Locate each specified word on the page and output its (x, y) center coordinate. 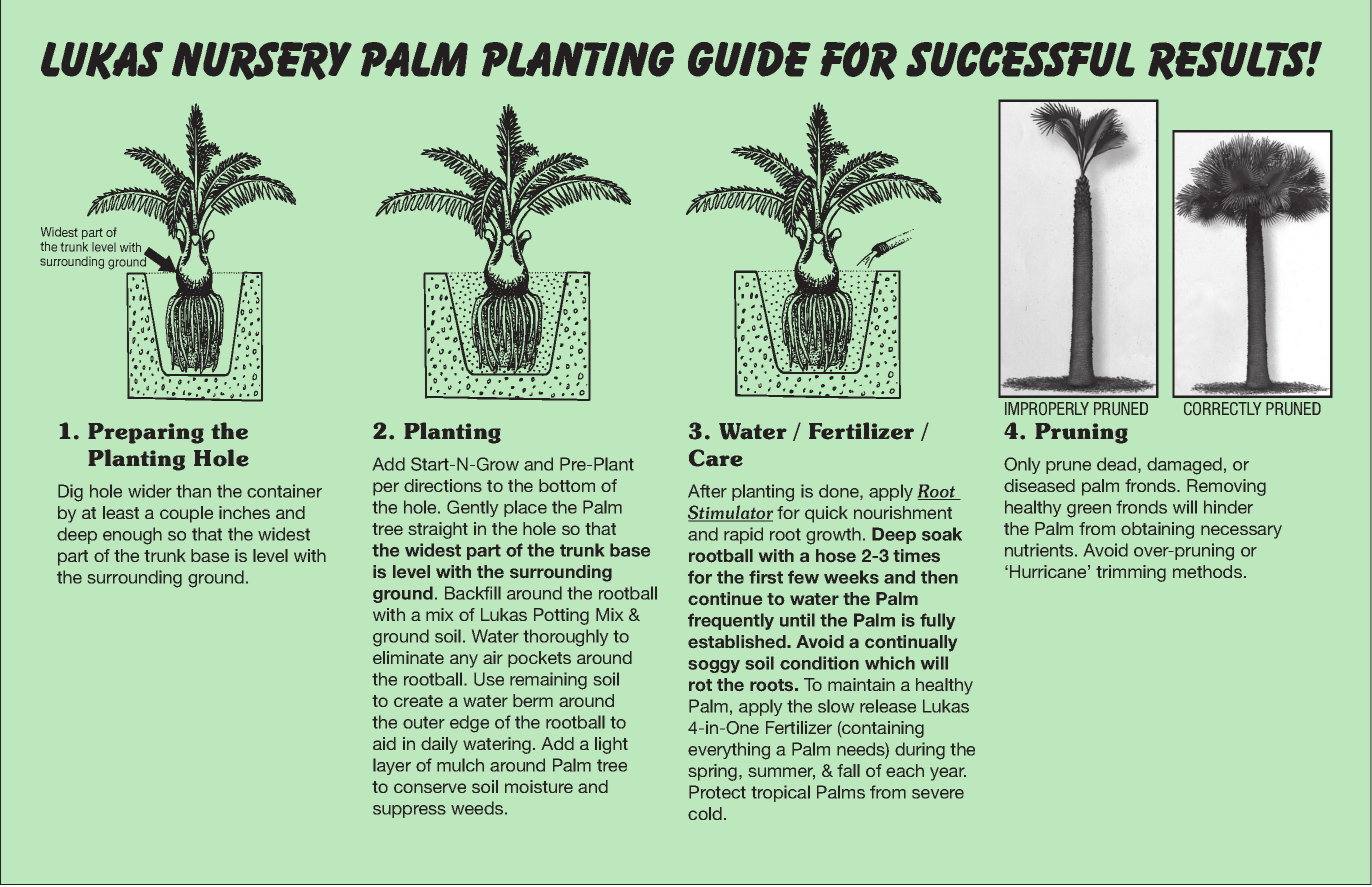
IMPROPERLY (1047, 408)
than (193, 491)
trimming (1131, 573)
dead (1118, 465)
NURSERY (262, 61)
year (948, 774)
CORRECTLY (1222, 408)
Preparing (146, 433)
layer (392, 766)
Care (716, 458)
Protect (717, 792)
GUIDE (749, 59)
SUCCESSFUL (1020, 59)
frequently (731, 621)
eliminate (408, 657)
